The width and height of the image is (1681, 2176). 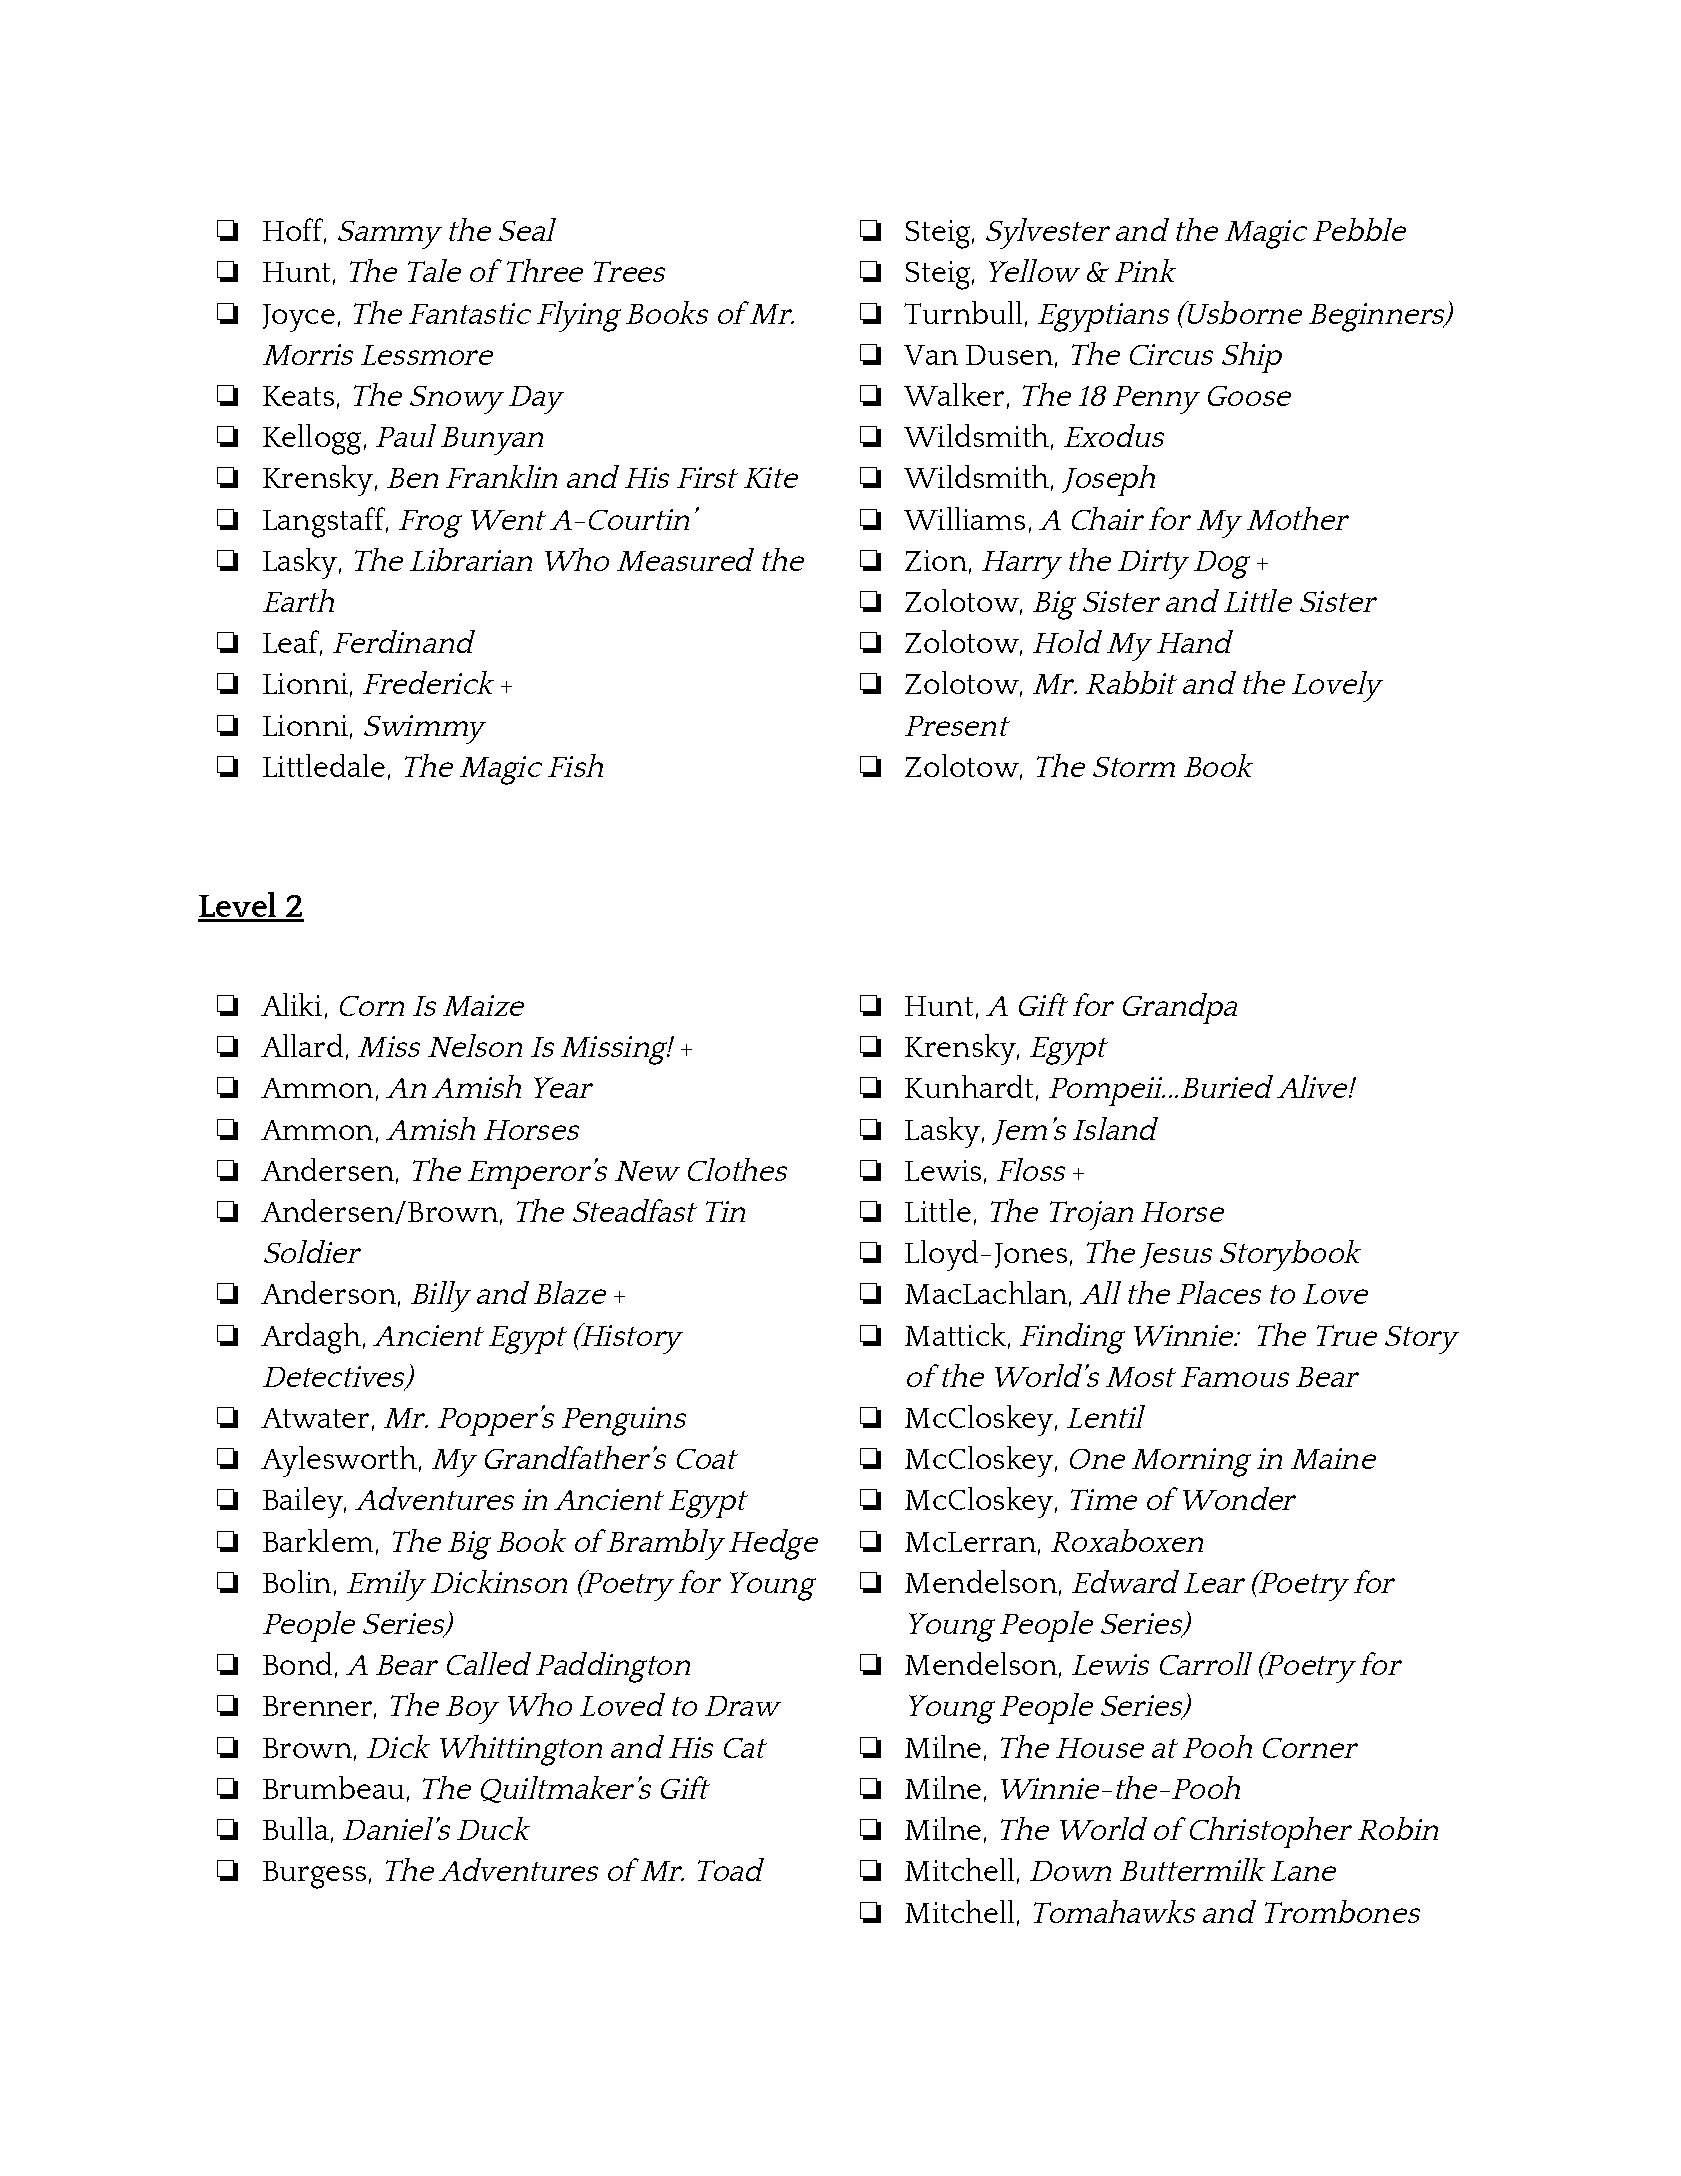 I want to click on Joyce, so click(x=299, y=318).
